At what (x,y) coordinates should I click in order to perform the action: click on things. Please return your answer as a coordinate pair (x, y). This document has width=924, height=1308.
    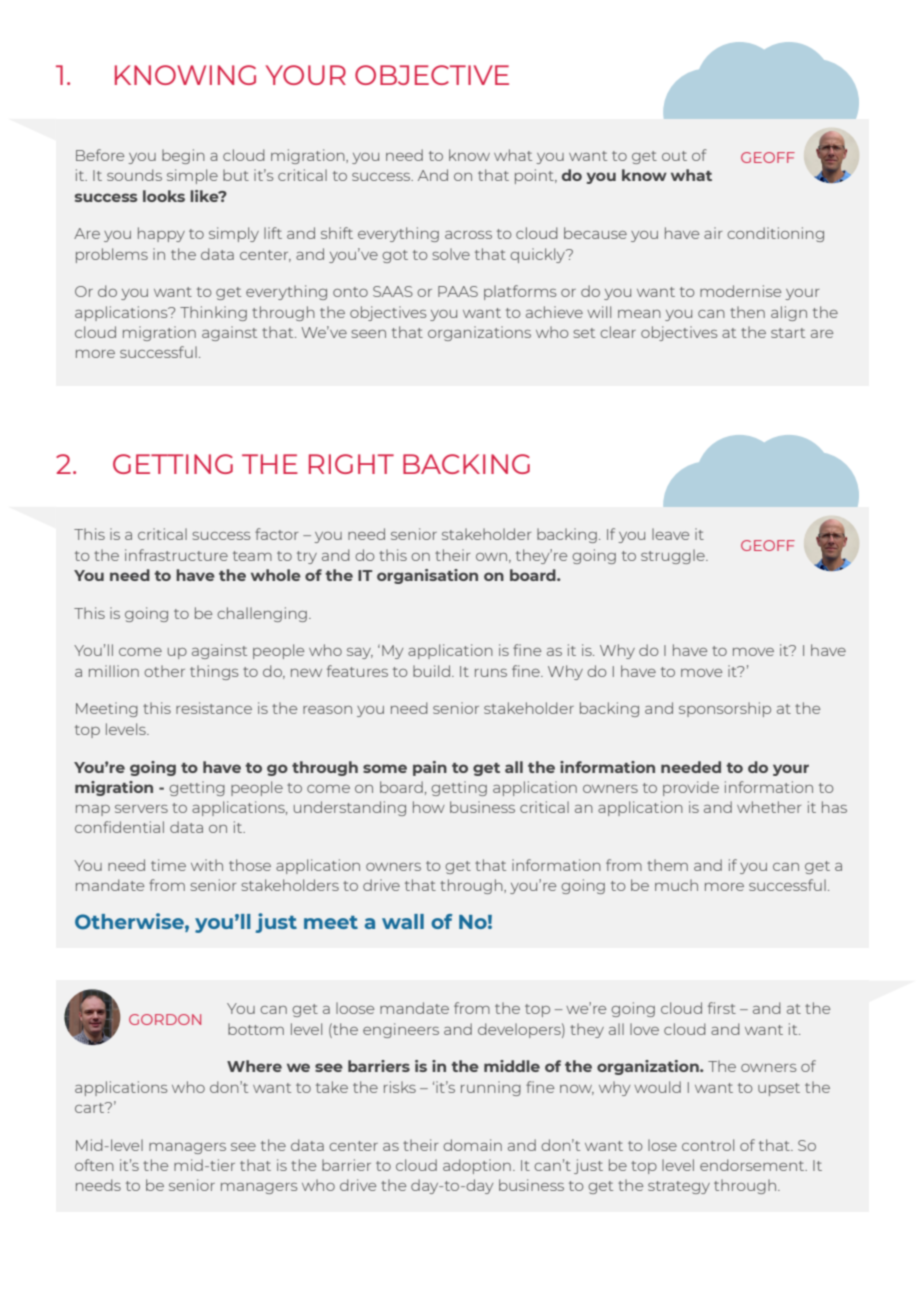
    Looking at the image, I should click on (214, 672).
